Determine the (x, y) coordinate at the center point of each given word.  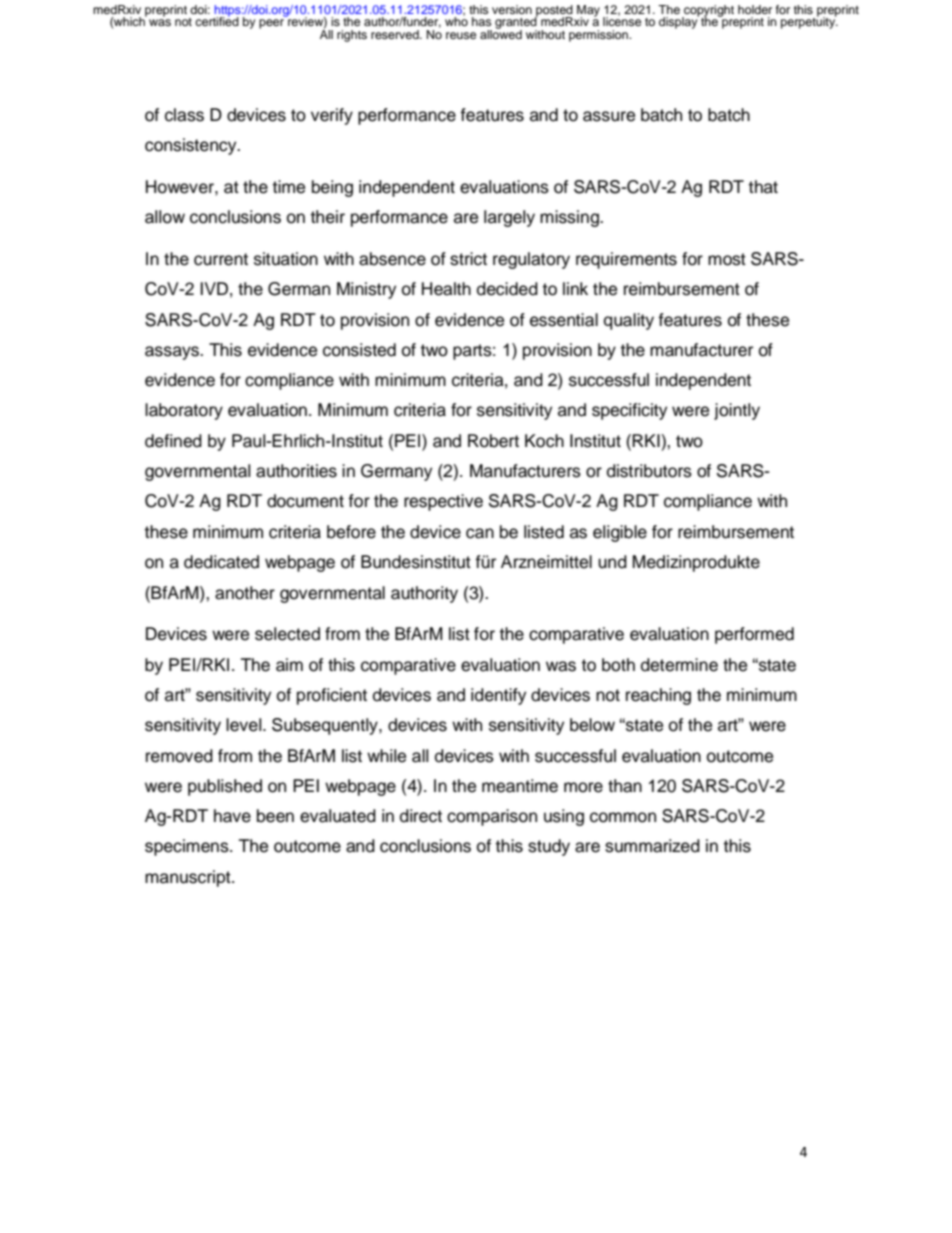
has (481, 21)
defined (173, 441)
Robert (493, 441)
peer (271, 24)
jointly (737, 411)
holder (755, 9)
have (232, 816)
